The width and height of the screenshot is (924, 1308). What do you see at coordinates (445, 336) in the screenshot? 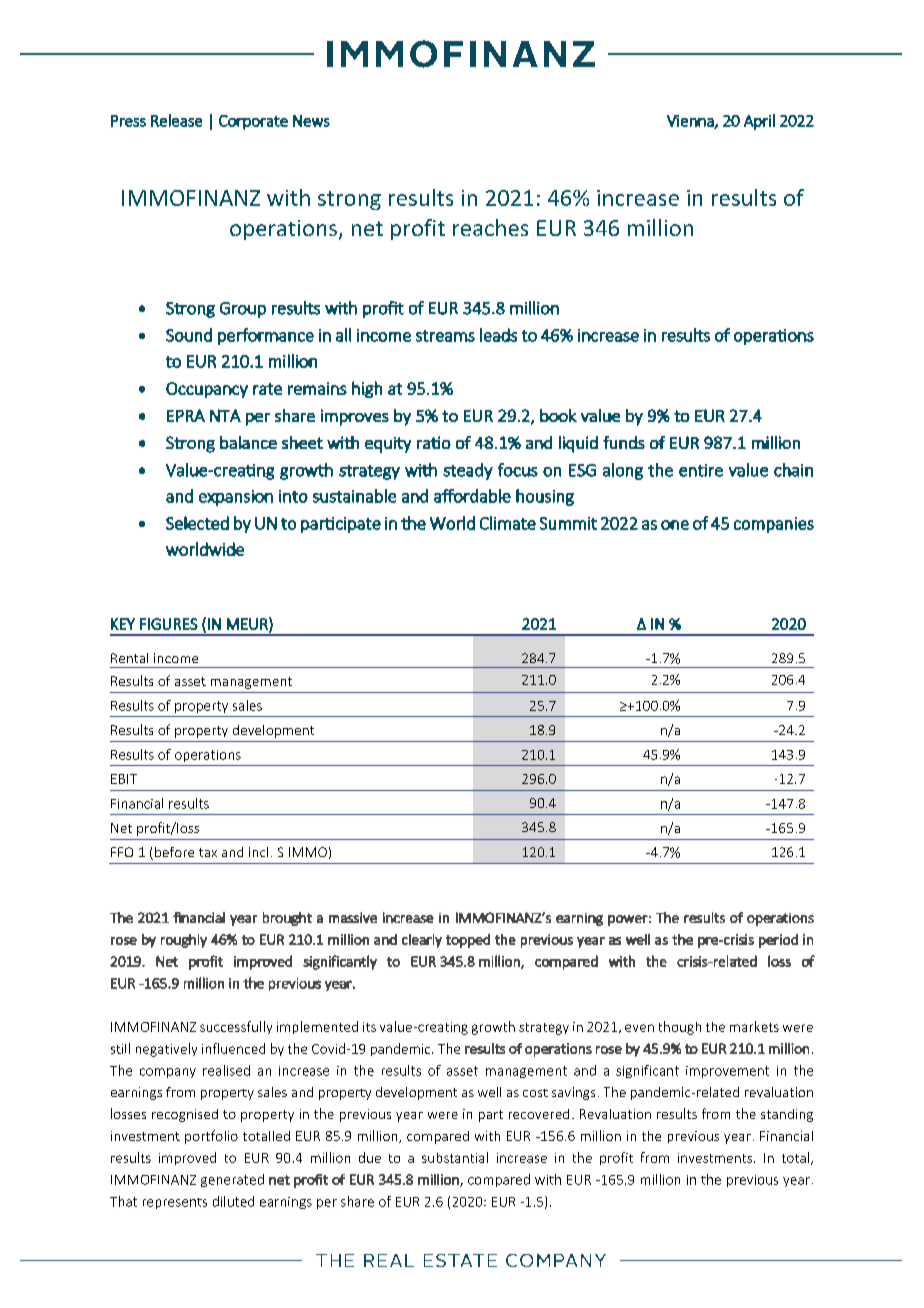
I see `streams` at bounding box center [445, 336].
